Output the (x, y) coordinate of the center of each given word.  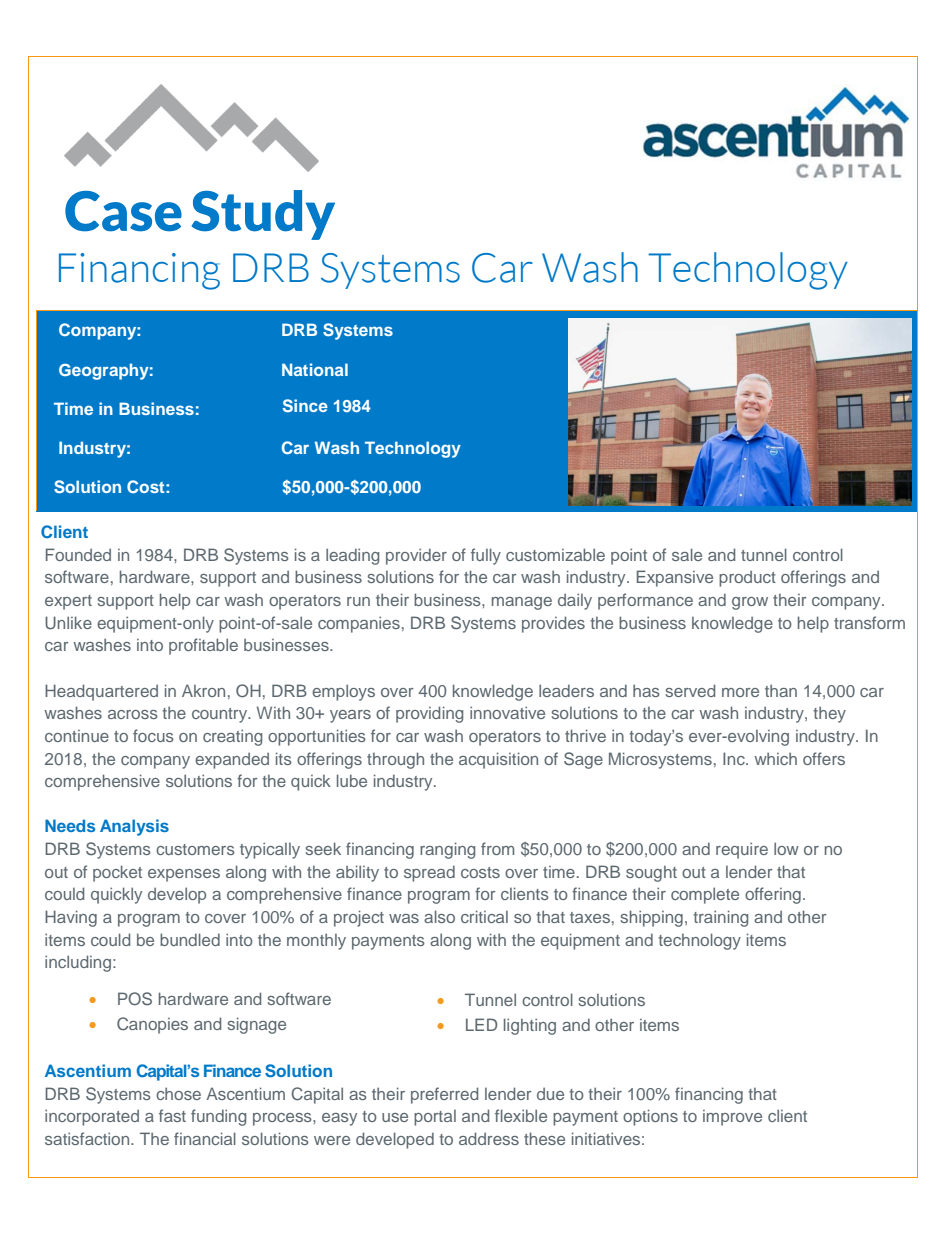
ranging (447, 850)
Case (123, 211)
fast (172, 1115)
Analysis (134, 827)
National (315, 369)
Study (263, 215)
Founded (78, 554)
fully (486, 556)
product (747, 579)
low (786, 848)
